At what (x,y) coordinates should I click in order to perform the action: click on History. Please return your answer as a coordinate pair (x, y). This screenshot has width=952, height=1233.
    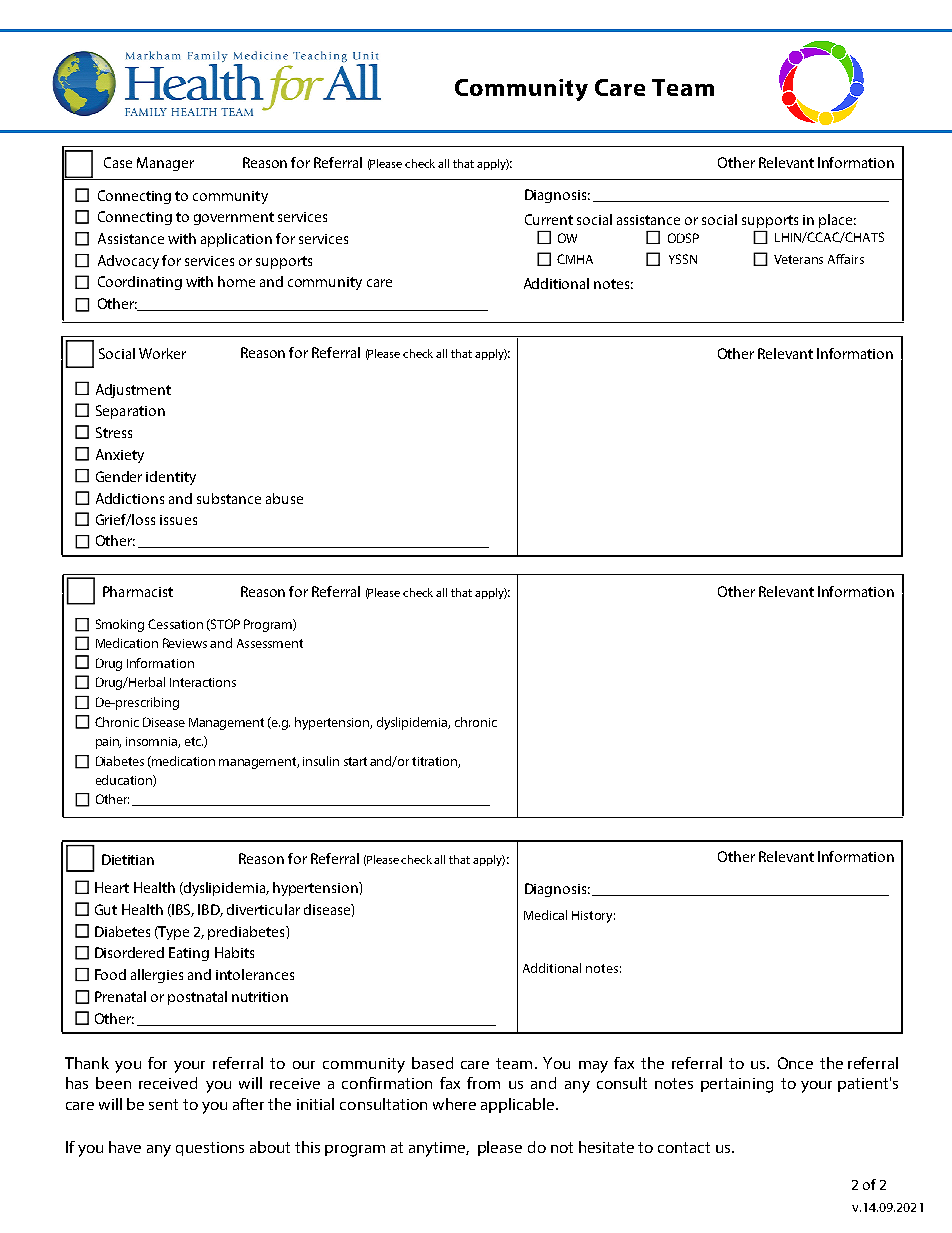
    Looking at the image, I should click on (593, 917).
